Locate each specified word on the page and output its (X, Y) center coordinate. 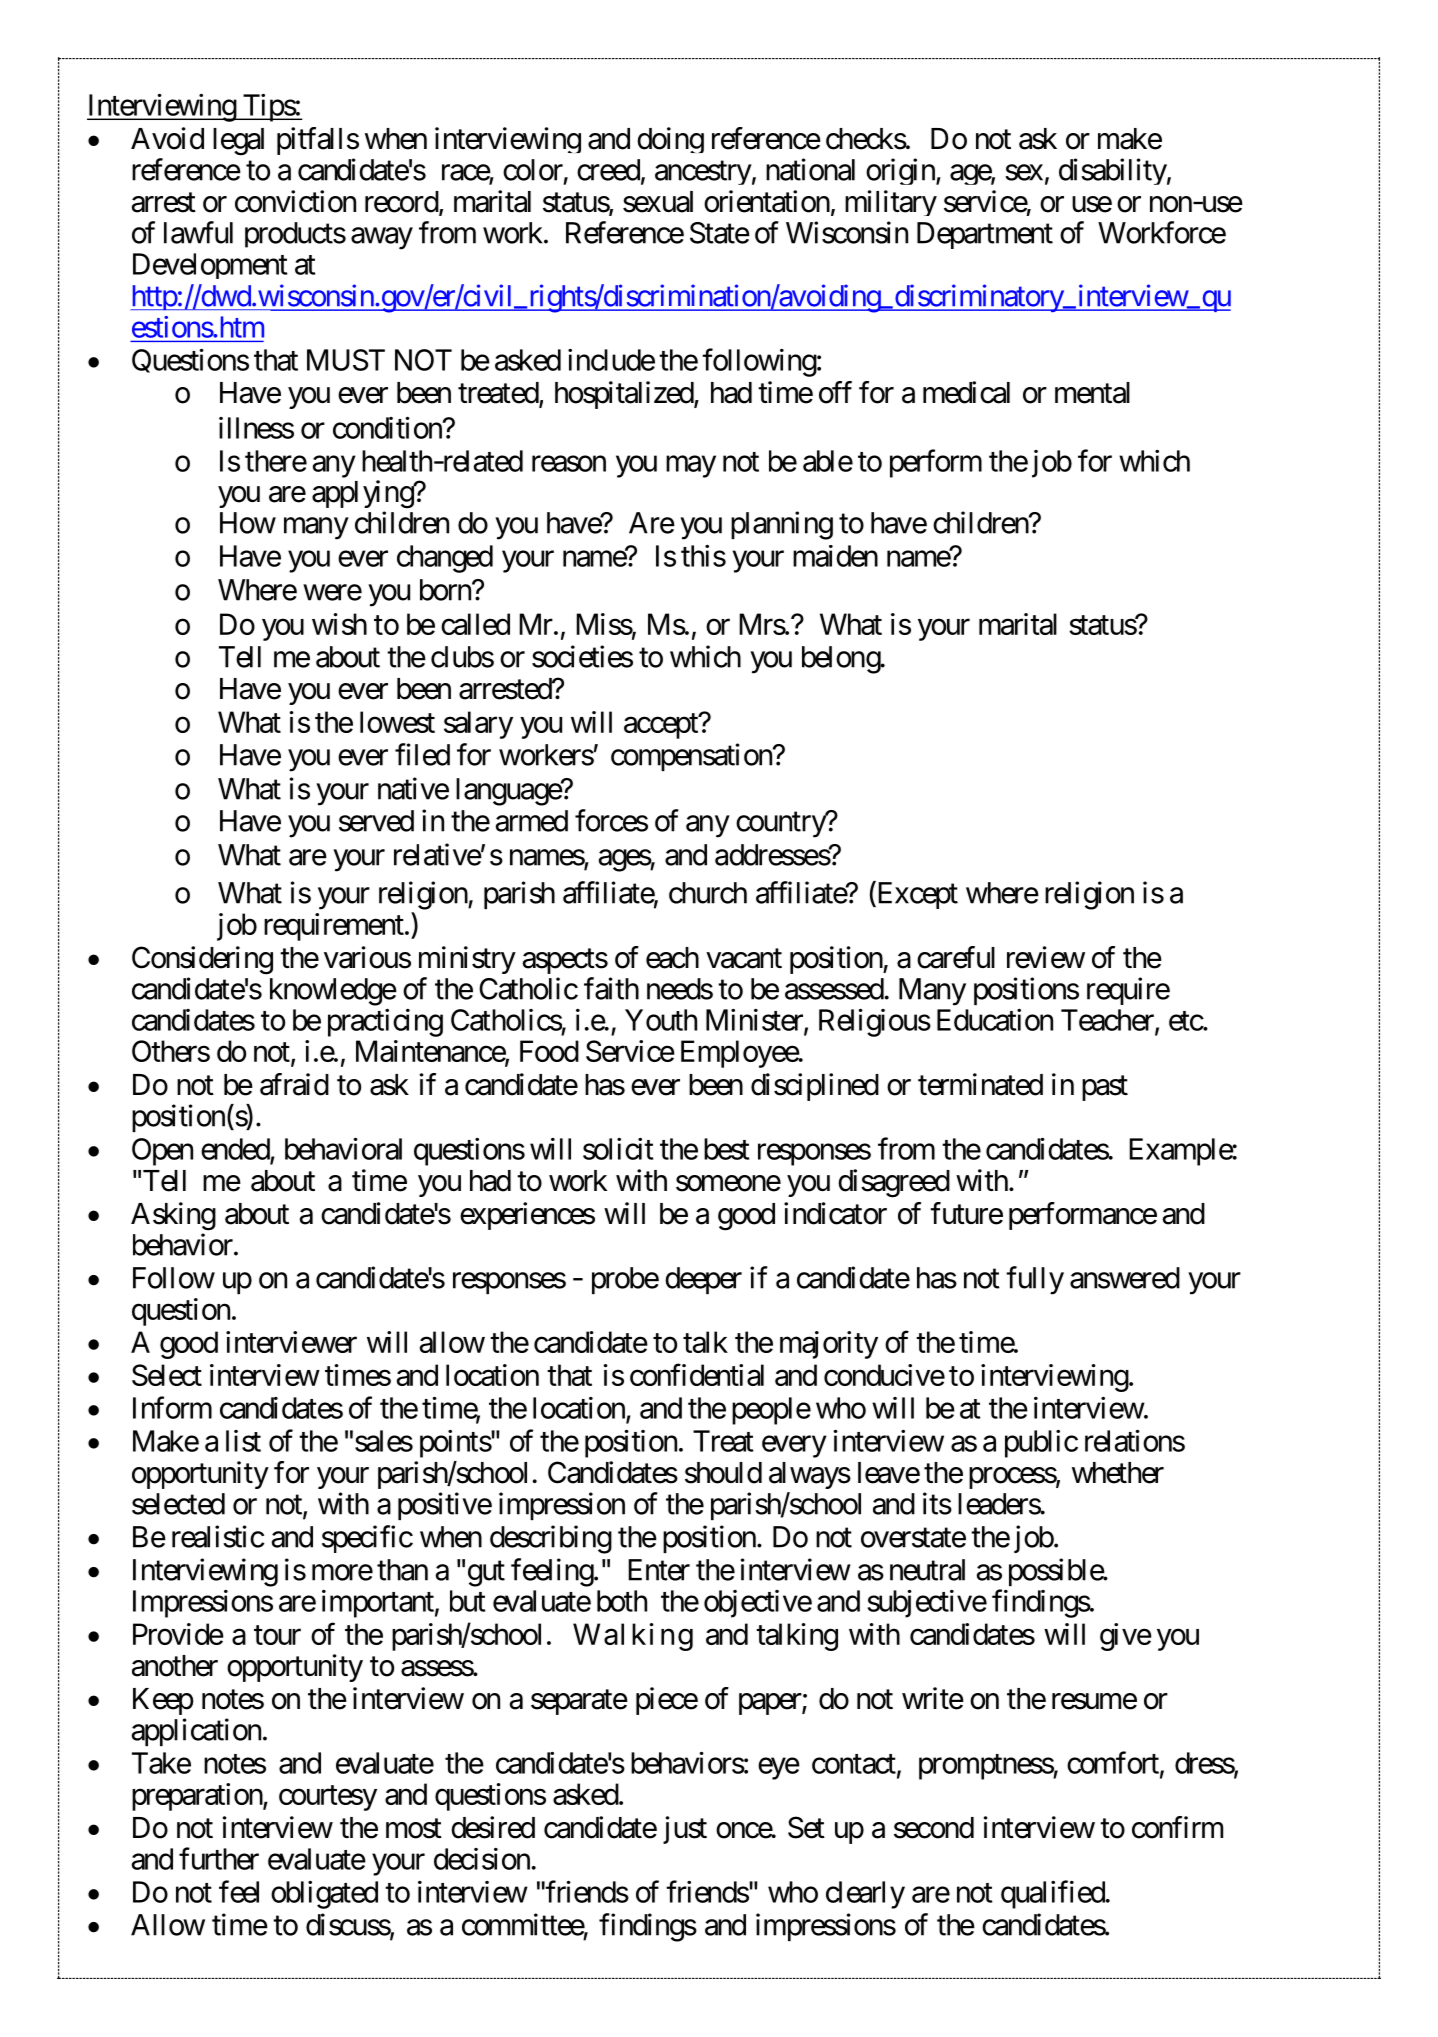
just (685, 1830)
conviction (295, 201)
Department (985, 235)
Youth (661, 1020)
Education (995, 1020)
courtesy (328, 1798)
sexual (658, 202)
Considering (202, 960)
